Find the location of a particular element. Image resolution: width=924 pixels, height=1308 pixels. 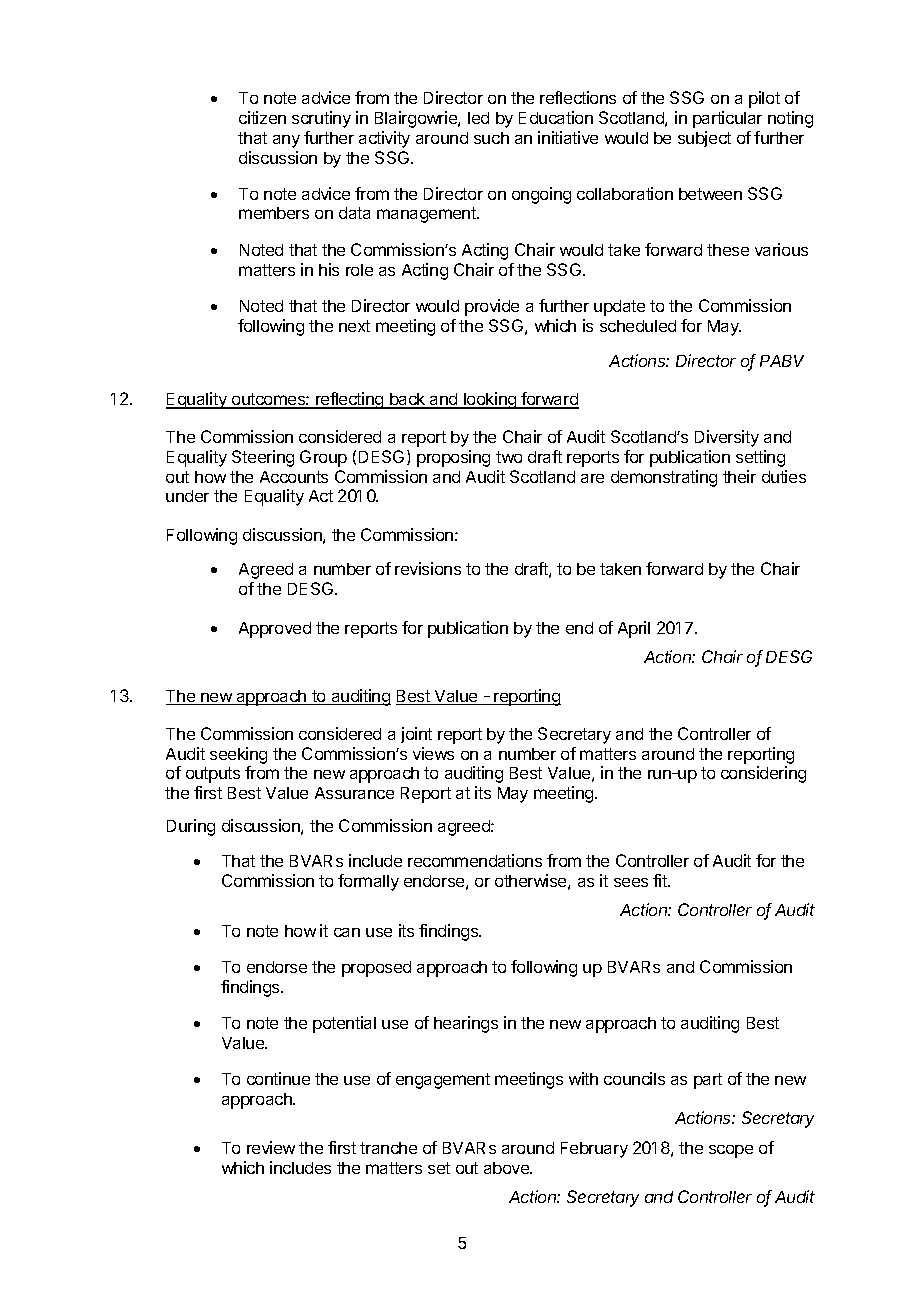

subject is located at coordinates (704, 139).
